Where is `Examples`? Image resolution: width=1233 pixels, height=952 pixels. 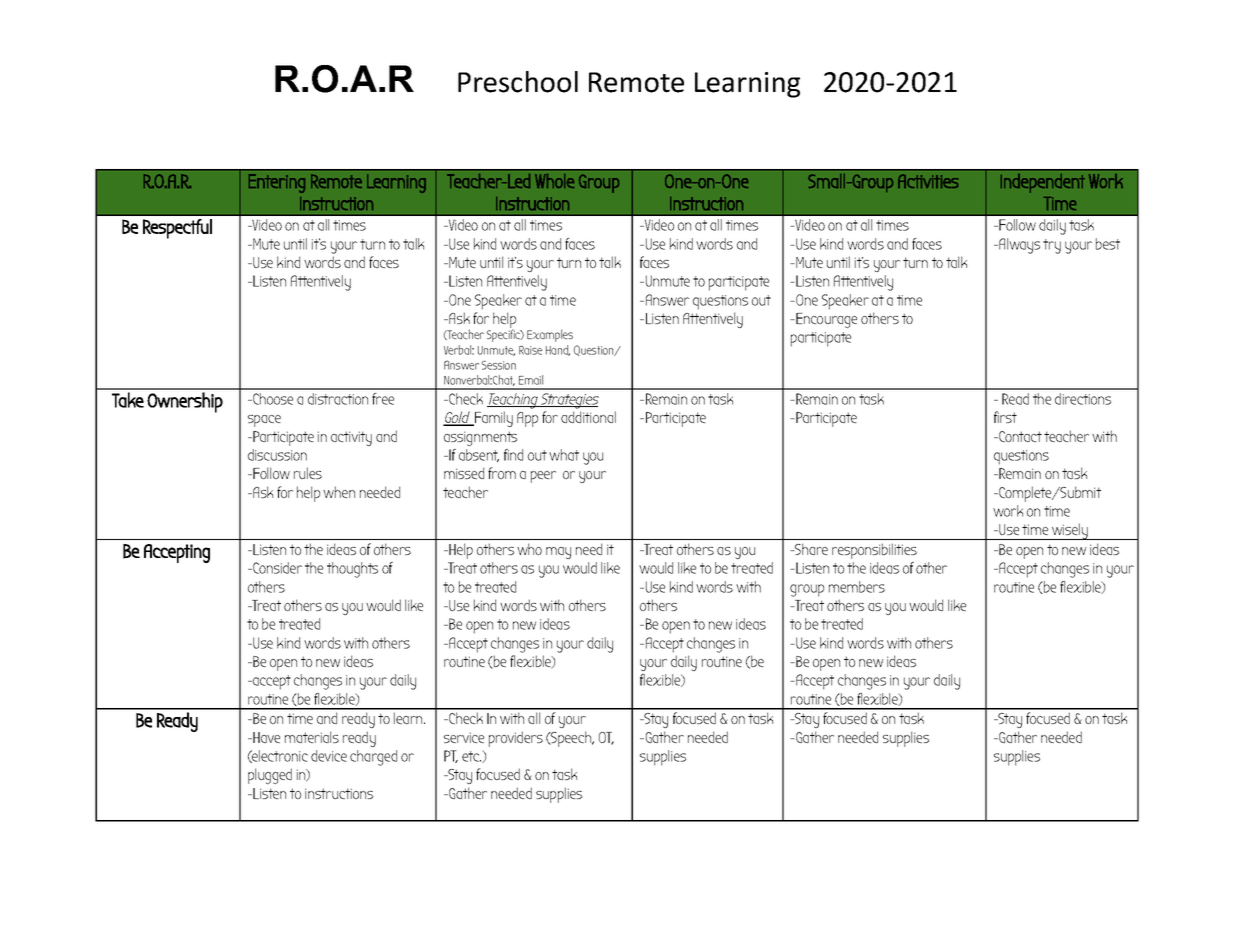
Examples is located at coordinates (550, 335).
